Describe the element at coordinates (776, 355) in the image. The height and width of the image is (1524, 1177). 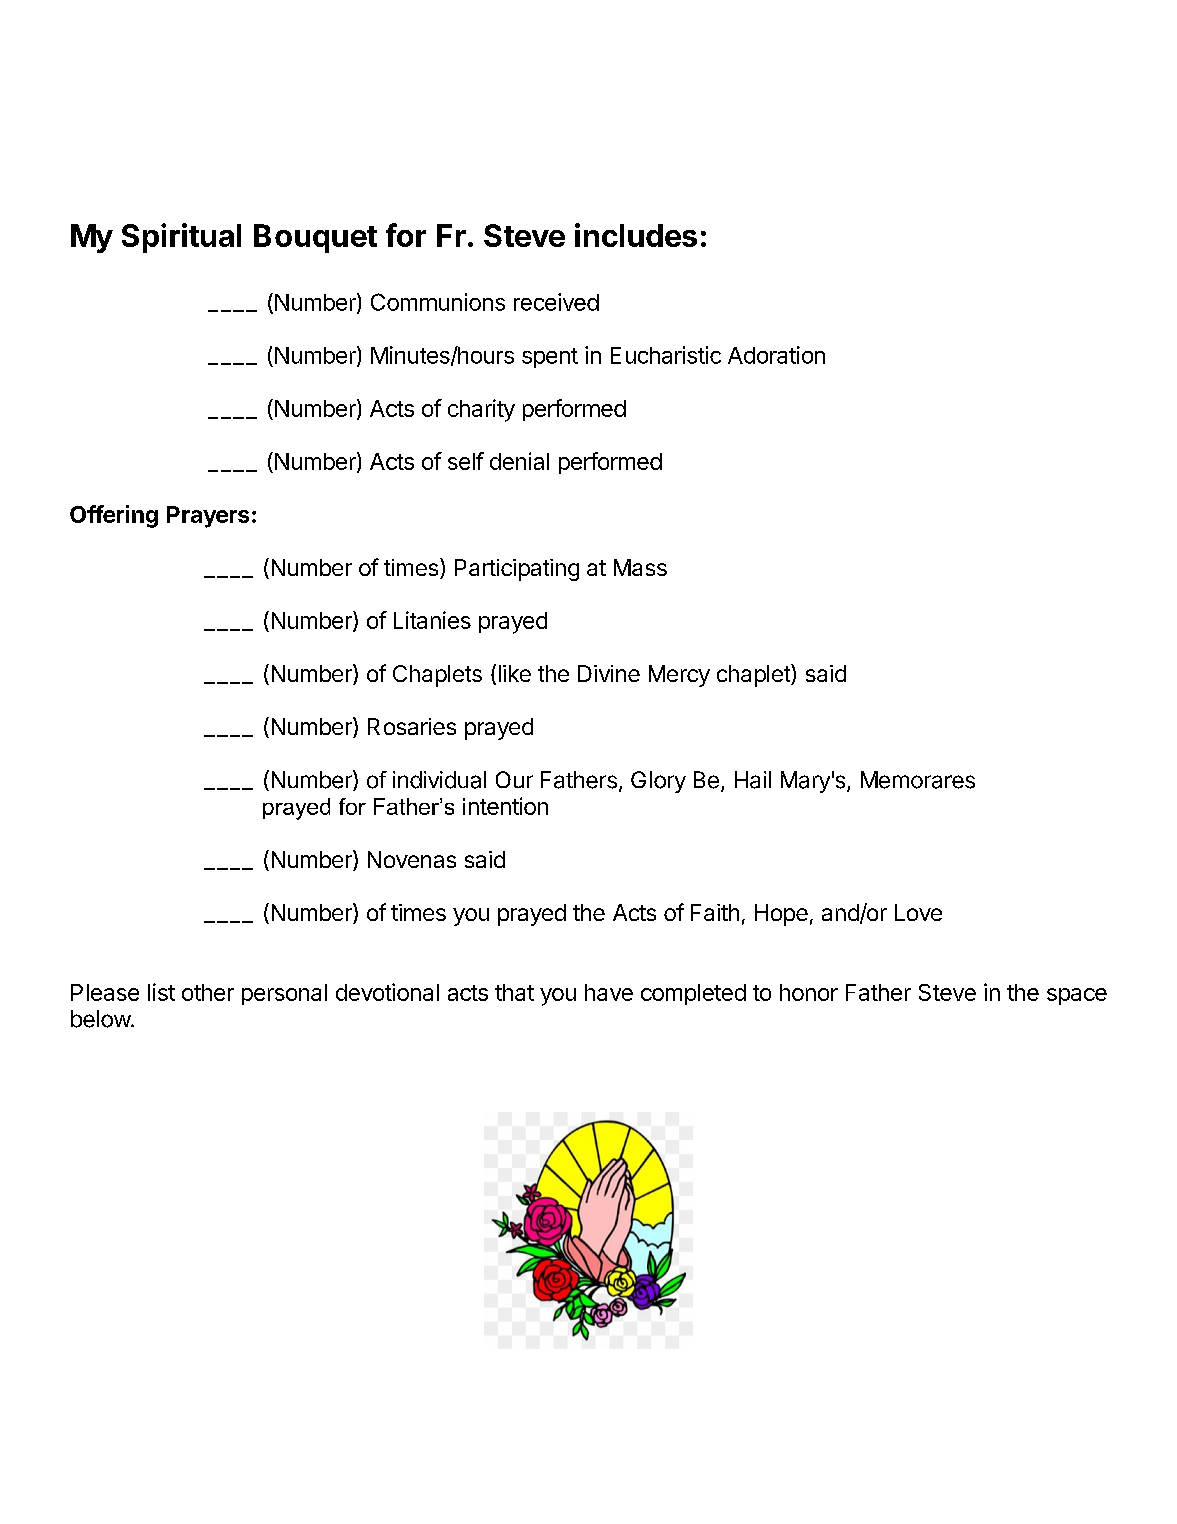
I see `Adoration` at that location.
